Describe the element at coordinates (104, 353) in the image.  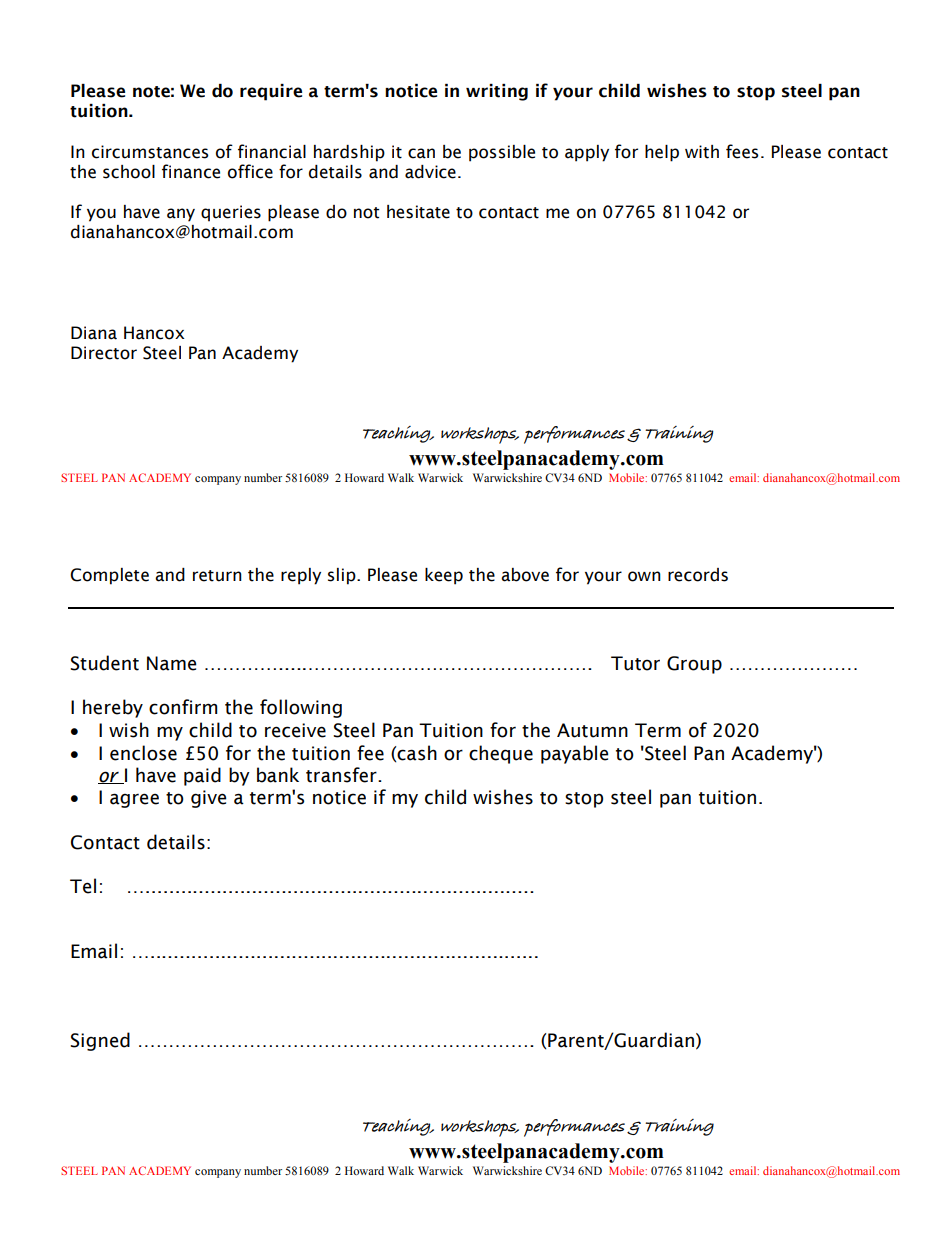
I see `Director` at that location.
